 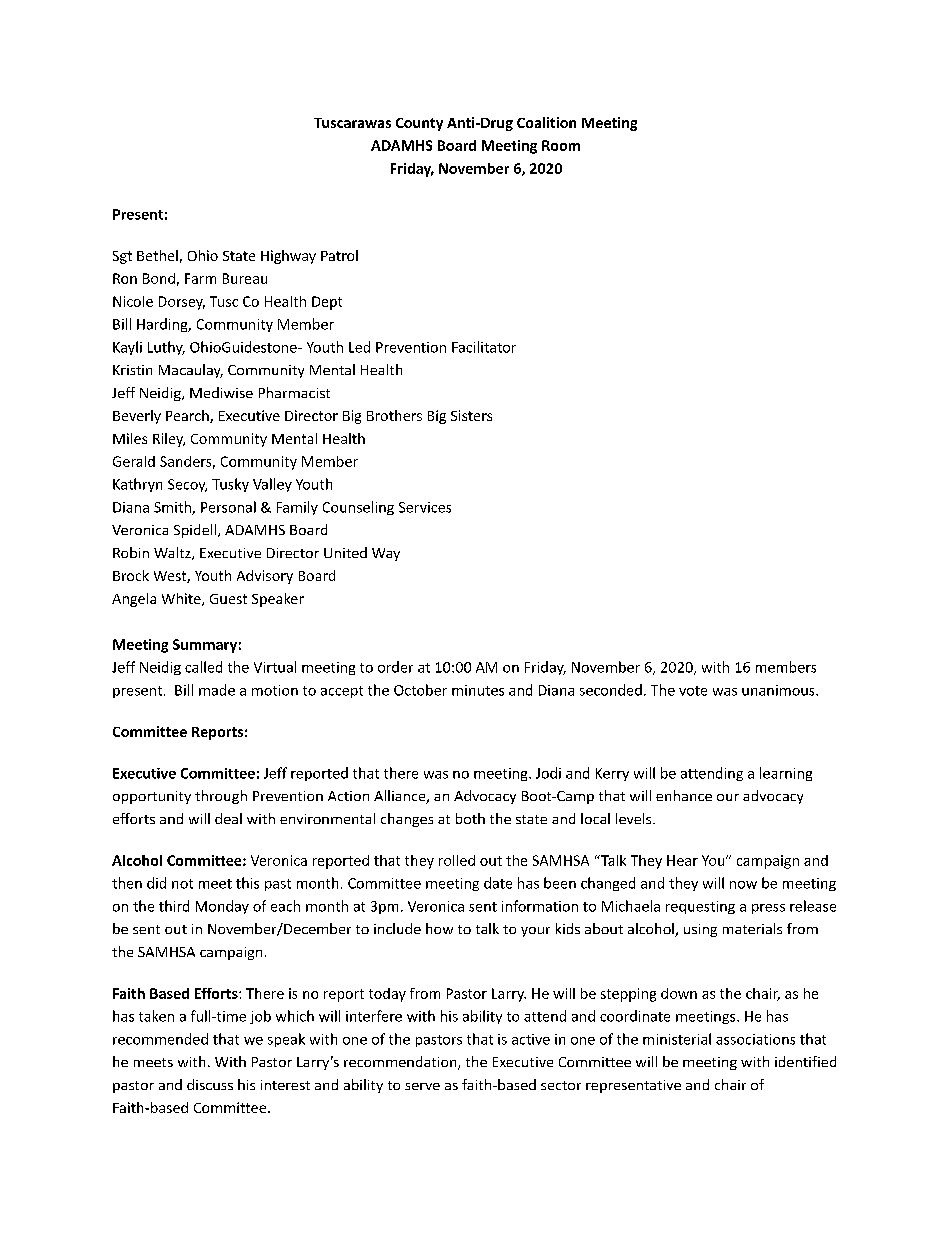 What do you see at coordinates (419, 124) in the image?
I see `County` at bounding box center [419, 124].
